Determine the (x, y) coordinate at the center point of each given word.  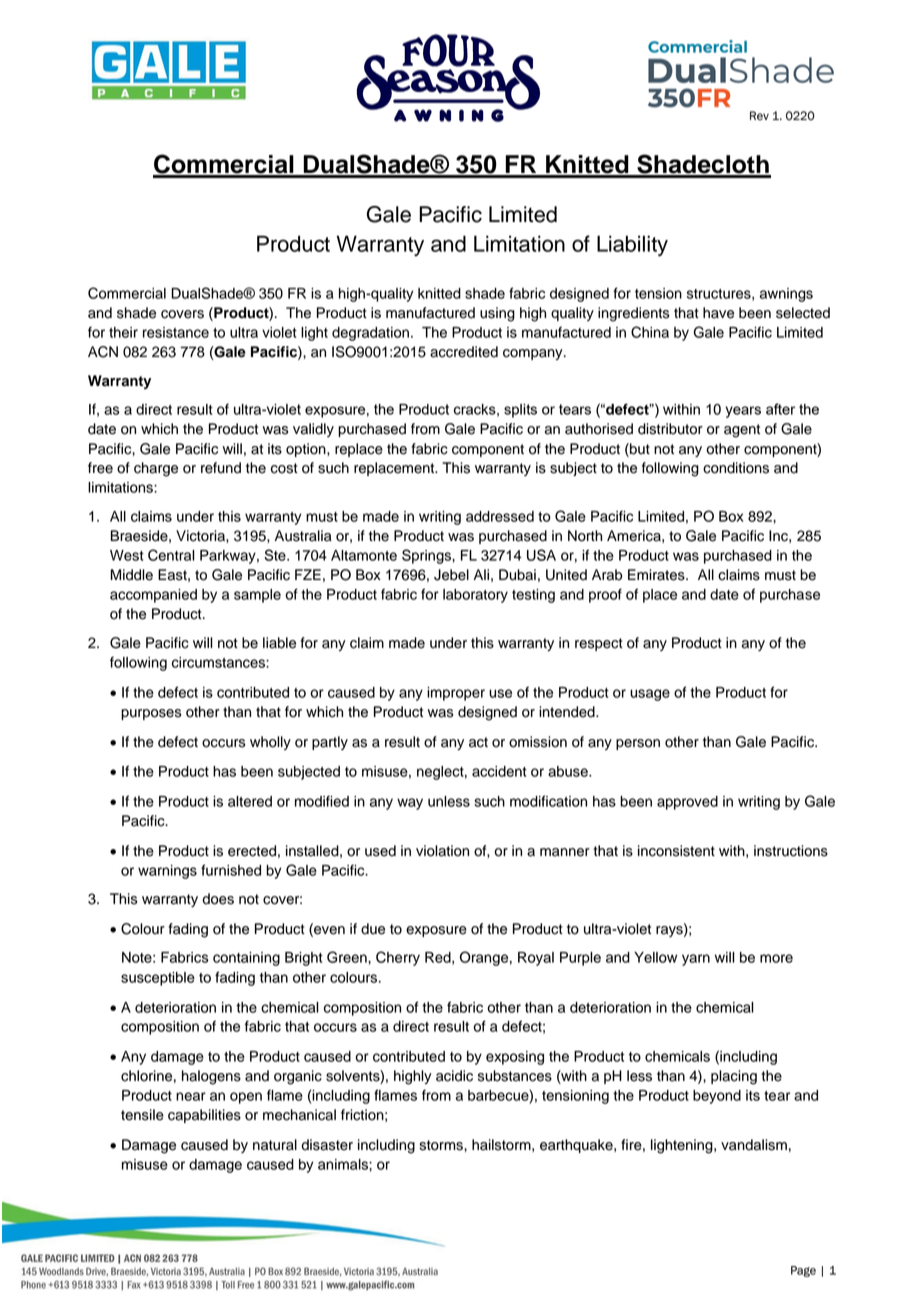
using (497, 314)
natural (275, 1145)
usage (650, 695)
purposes (151, 714)
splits (520, 411)
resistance (176, 332)
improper (456, 694)
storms (442, 1145)
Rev (759, 116)
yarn (696, 960)
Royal (536, 959)
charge (156, 469)
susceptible (158, 979)
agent (742, 431)
